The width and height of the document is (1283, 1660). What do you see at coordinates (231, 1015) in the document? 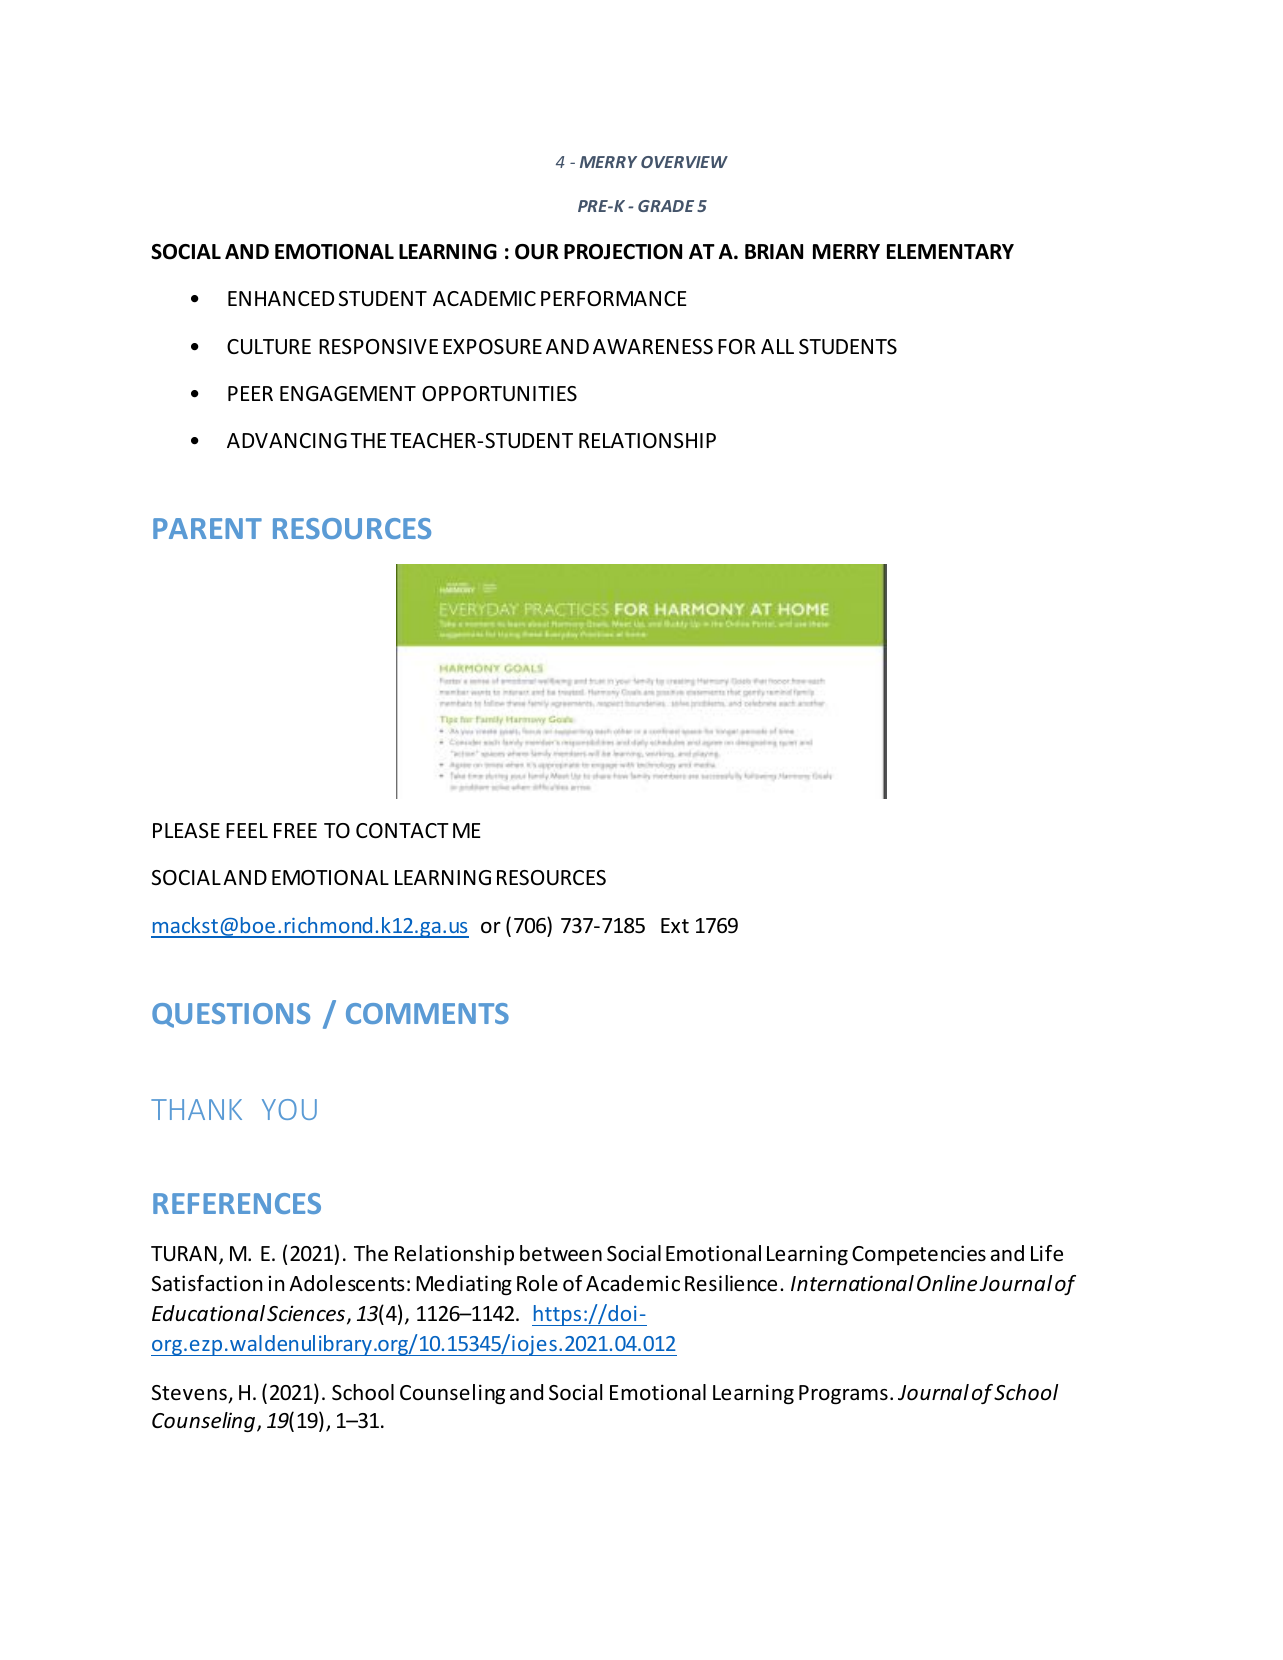
I see `QUESTIONS` at bounding box center [231, 1015].
